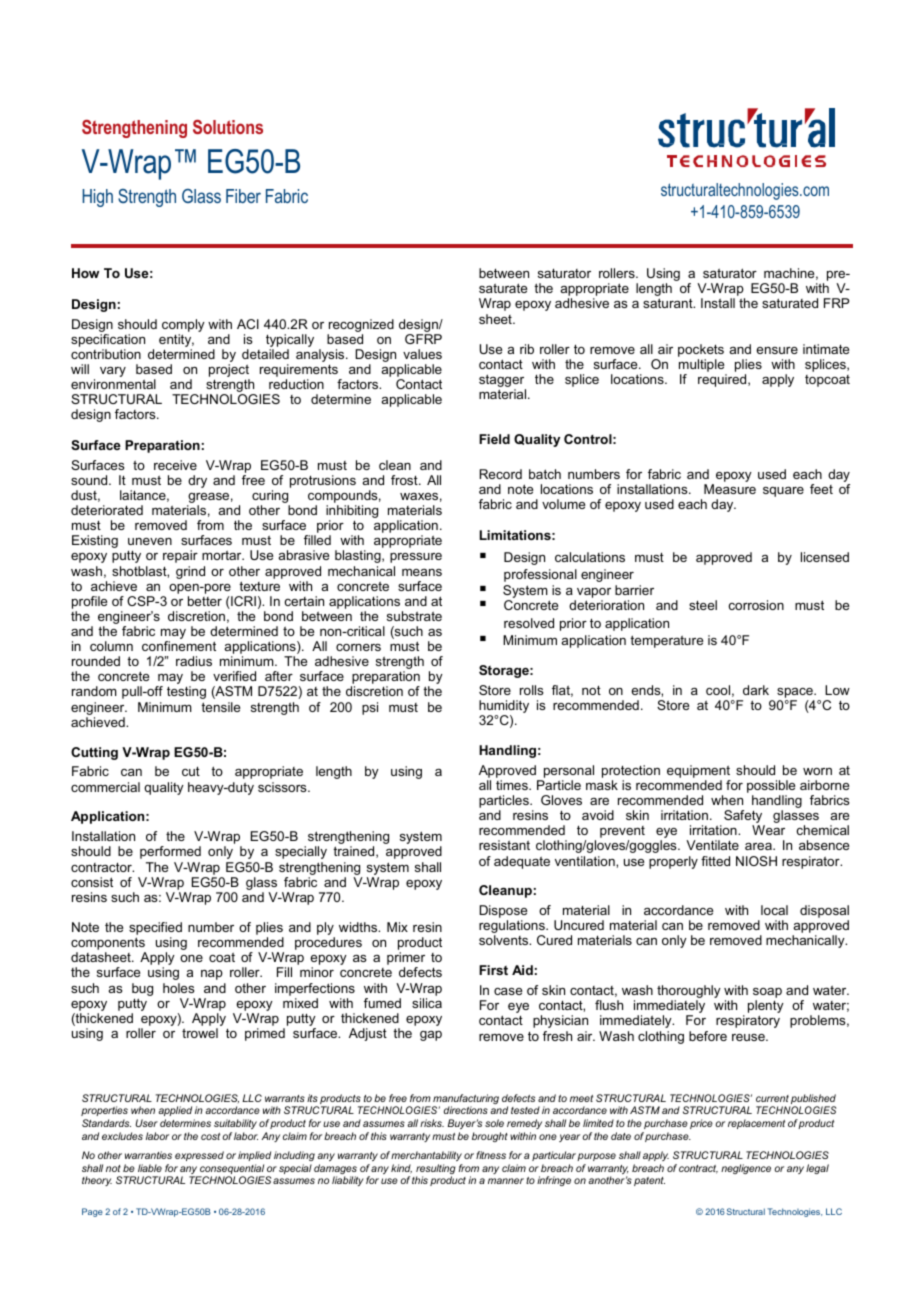 Image resolution: width=924 pixels, height=1308 pixels. Describe the element at coordinates (504, 845) in the screenshot. I see `resistant` at that location.
